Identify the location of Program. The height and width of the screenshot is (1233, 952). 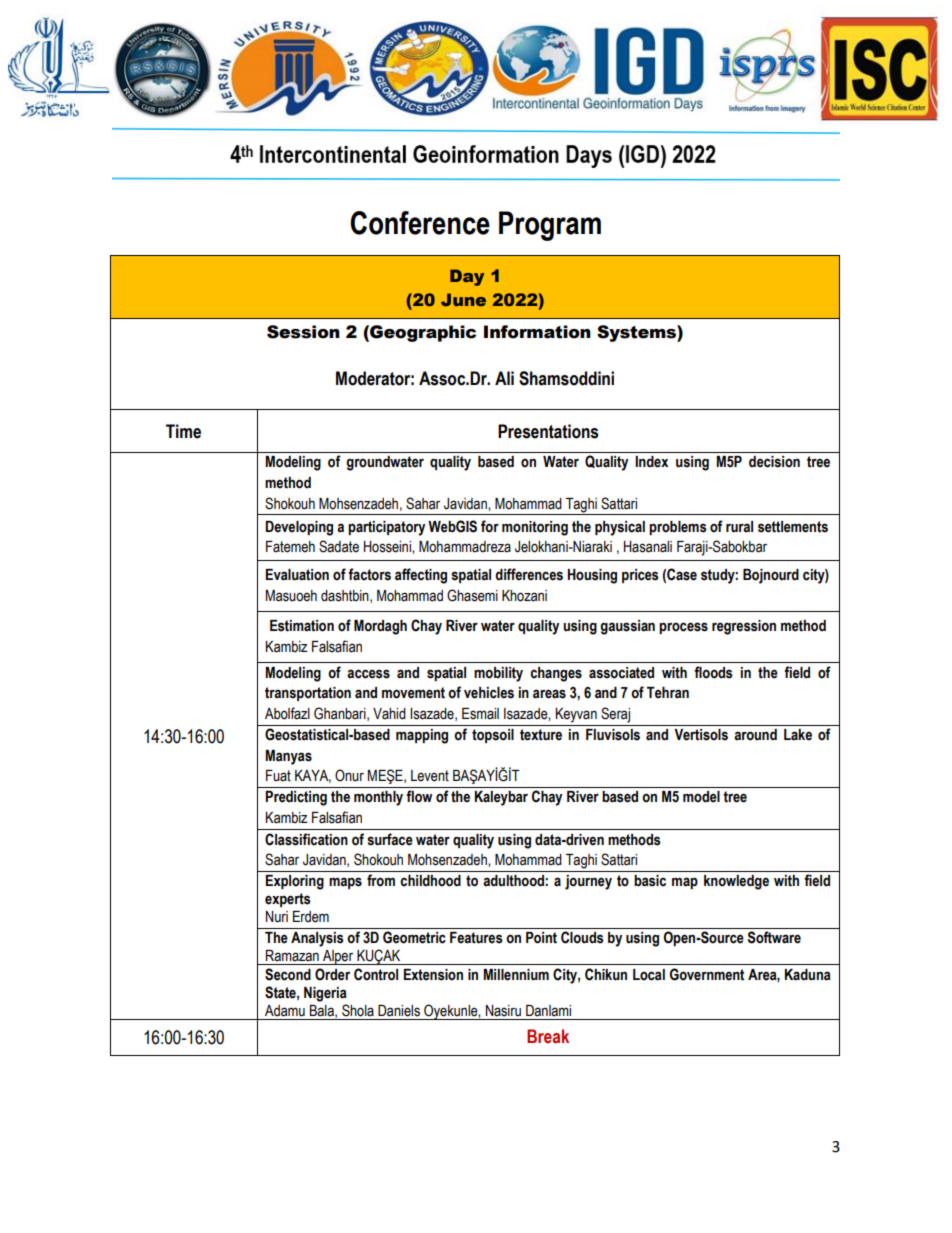
(550, 226).
